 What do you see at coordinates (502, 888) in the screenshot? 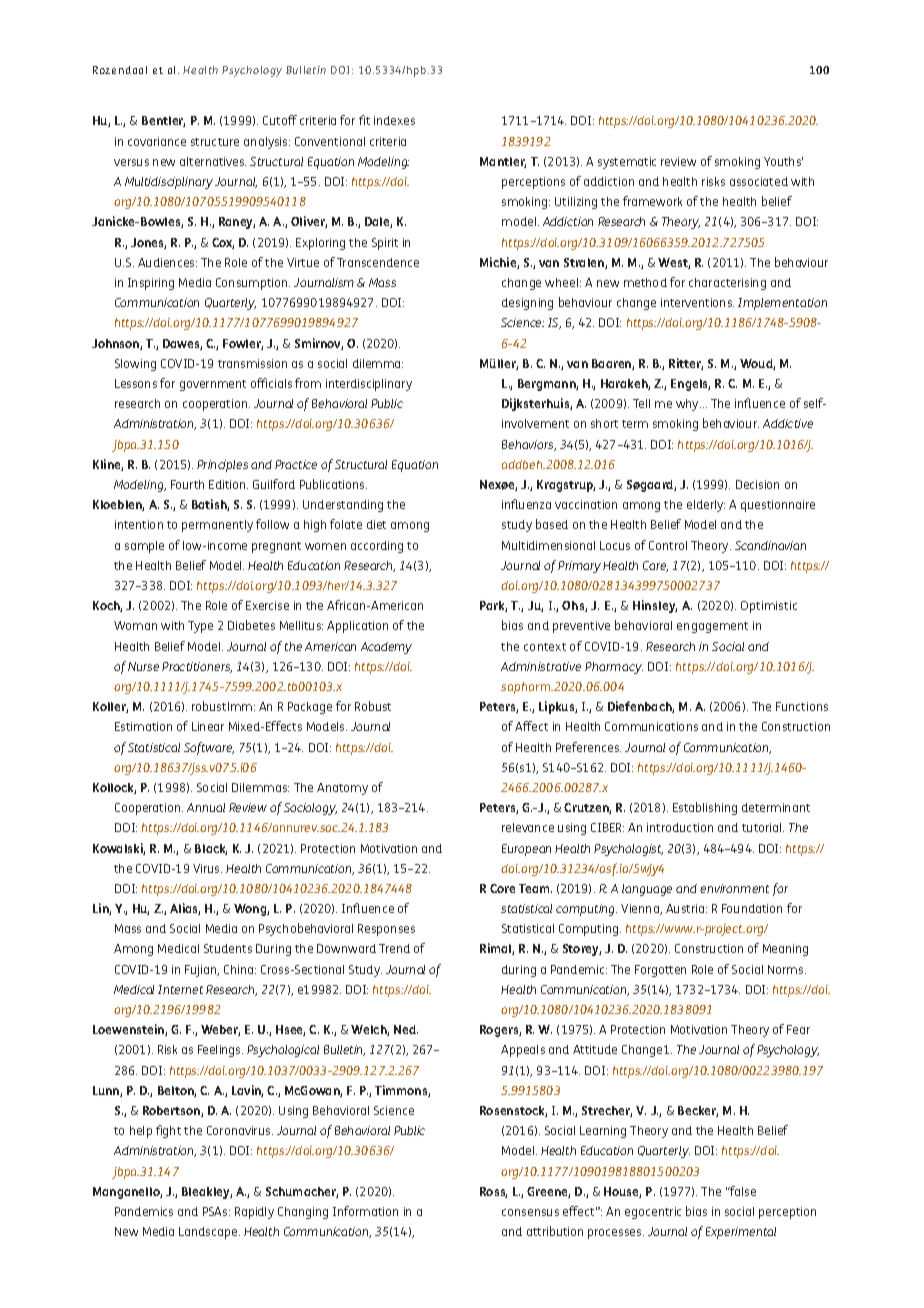
I see `Core` at bounding box center [502, 888].
